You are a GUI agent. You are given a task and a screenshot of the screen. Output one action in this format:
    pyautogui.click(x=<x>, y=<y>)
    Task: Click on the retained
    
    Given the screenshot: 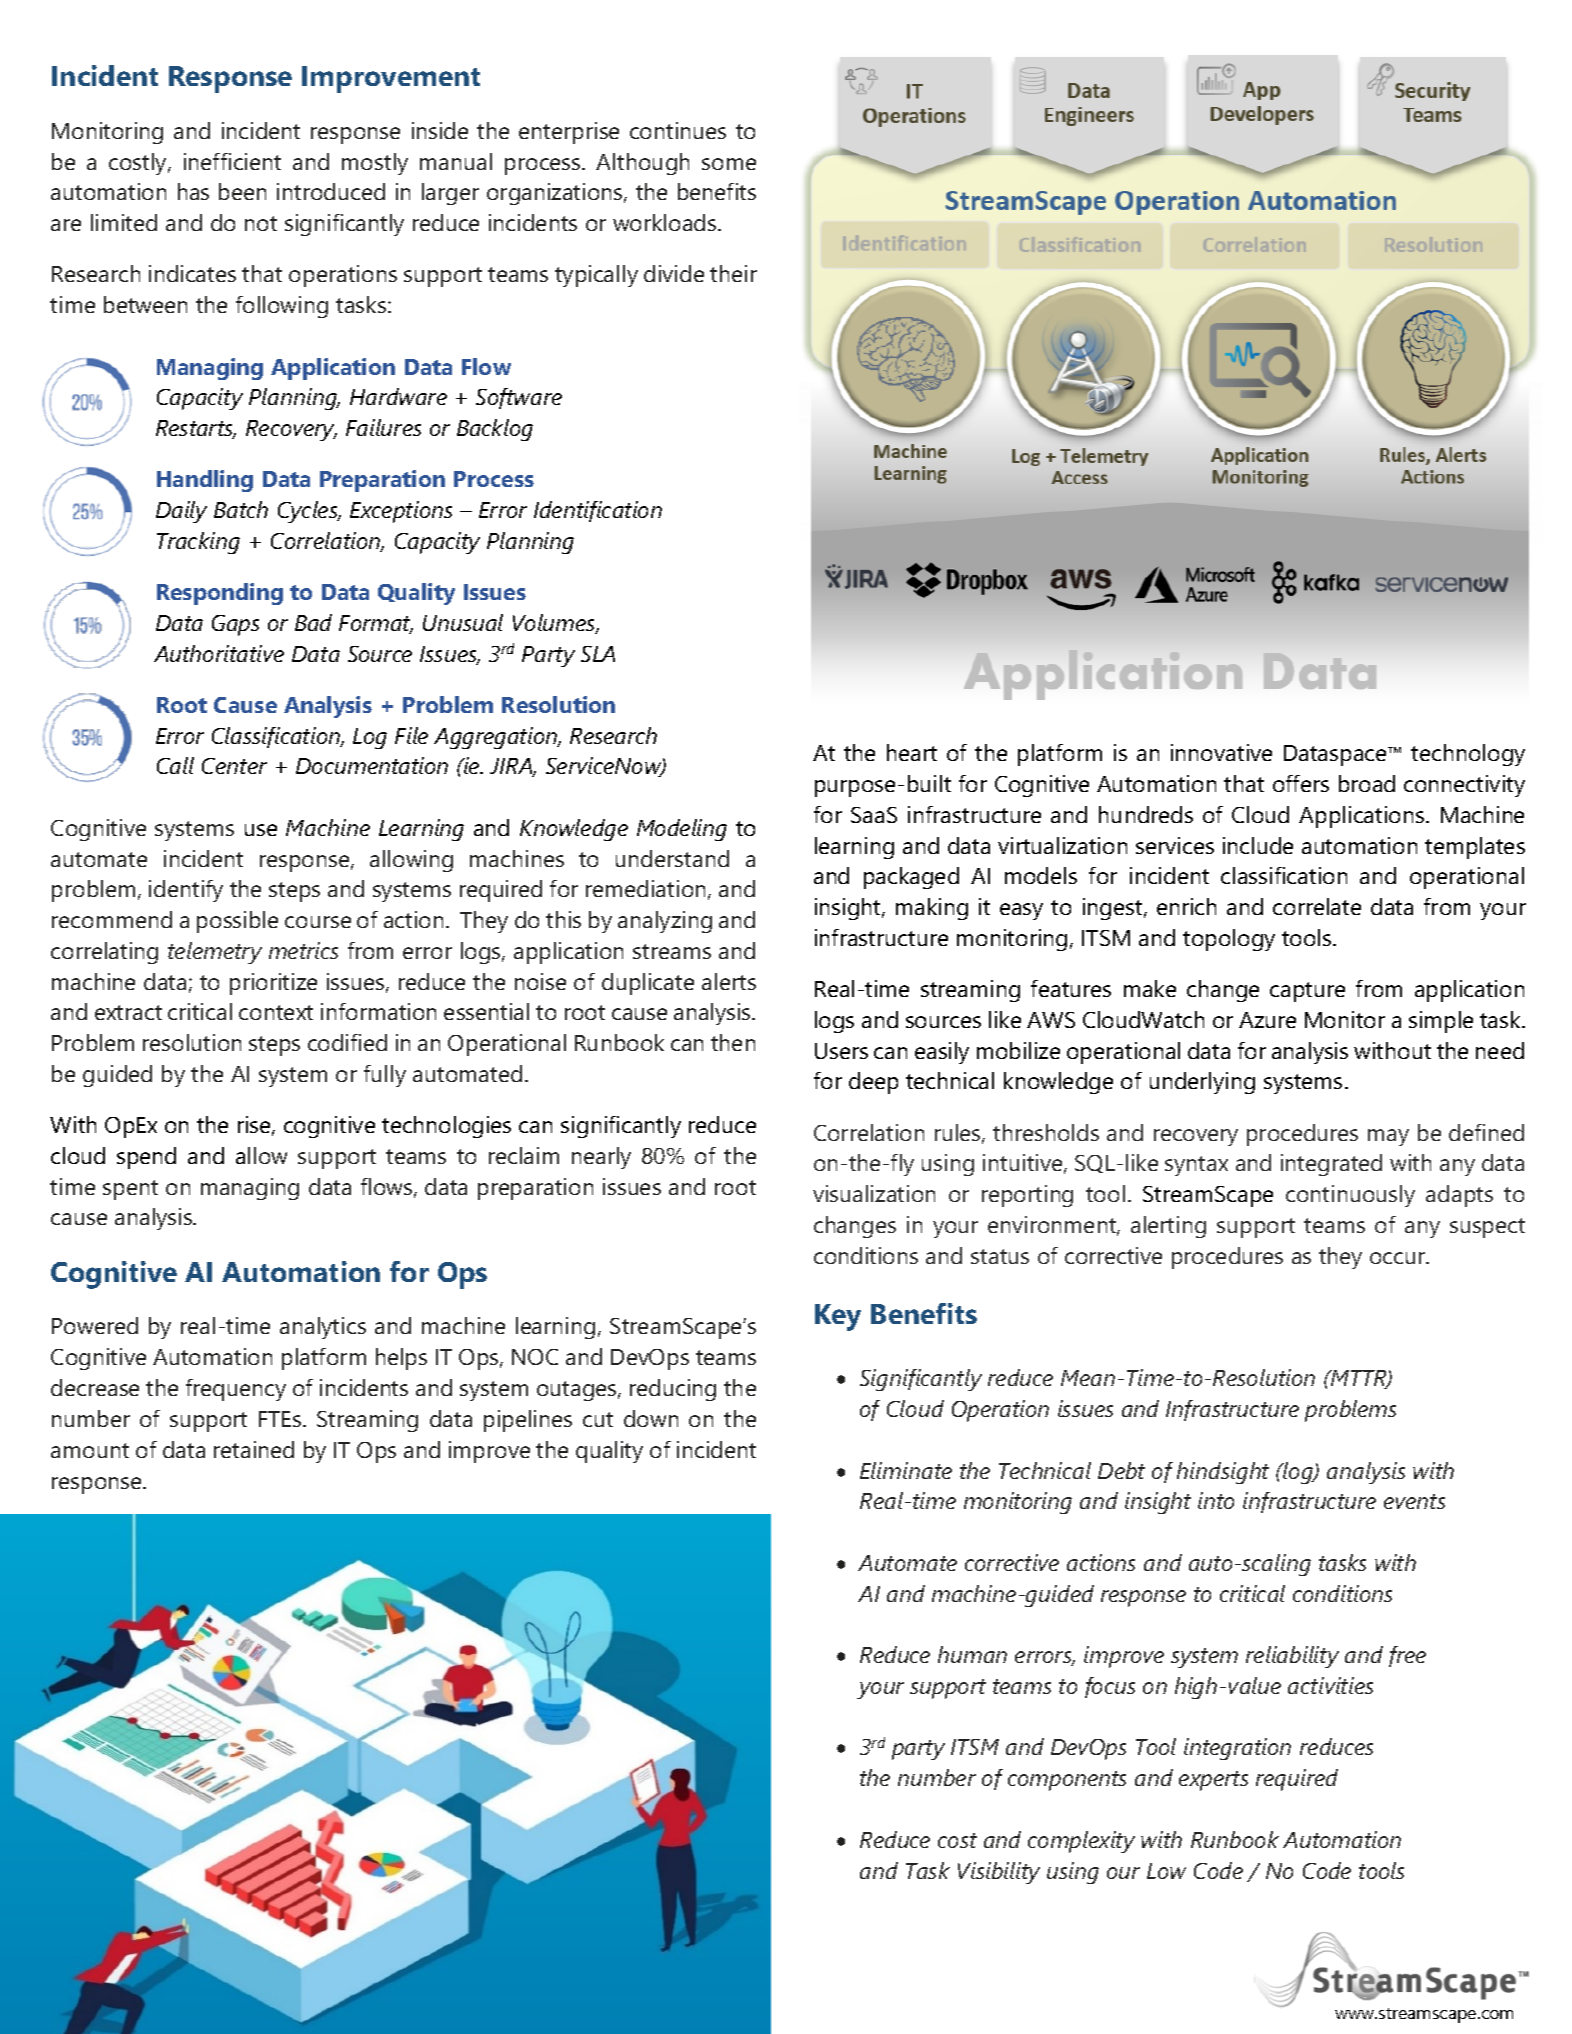 What is the action you would take?
    pyautogui.click(x=254, y=1449)
